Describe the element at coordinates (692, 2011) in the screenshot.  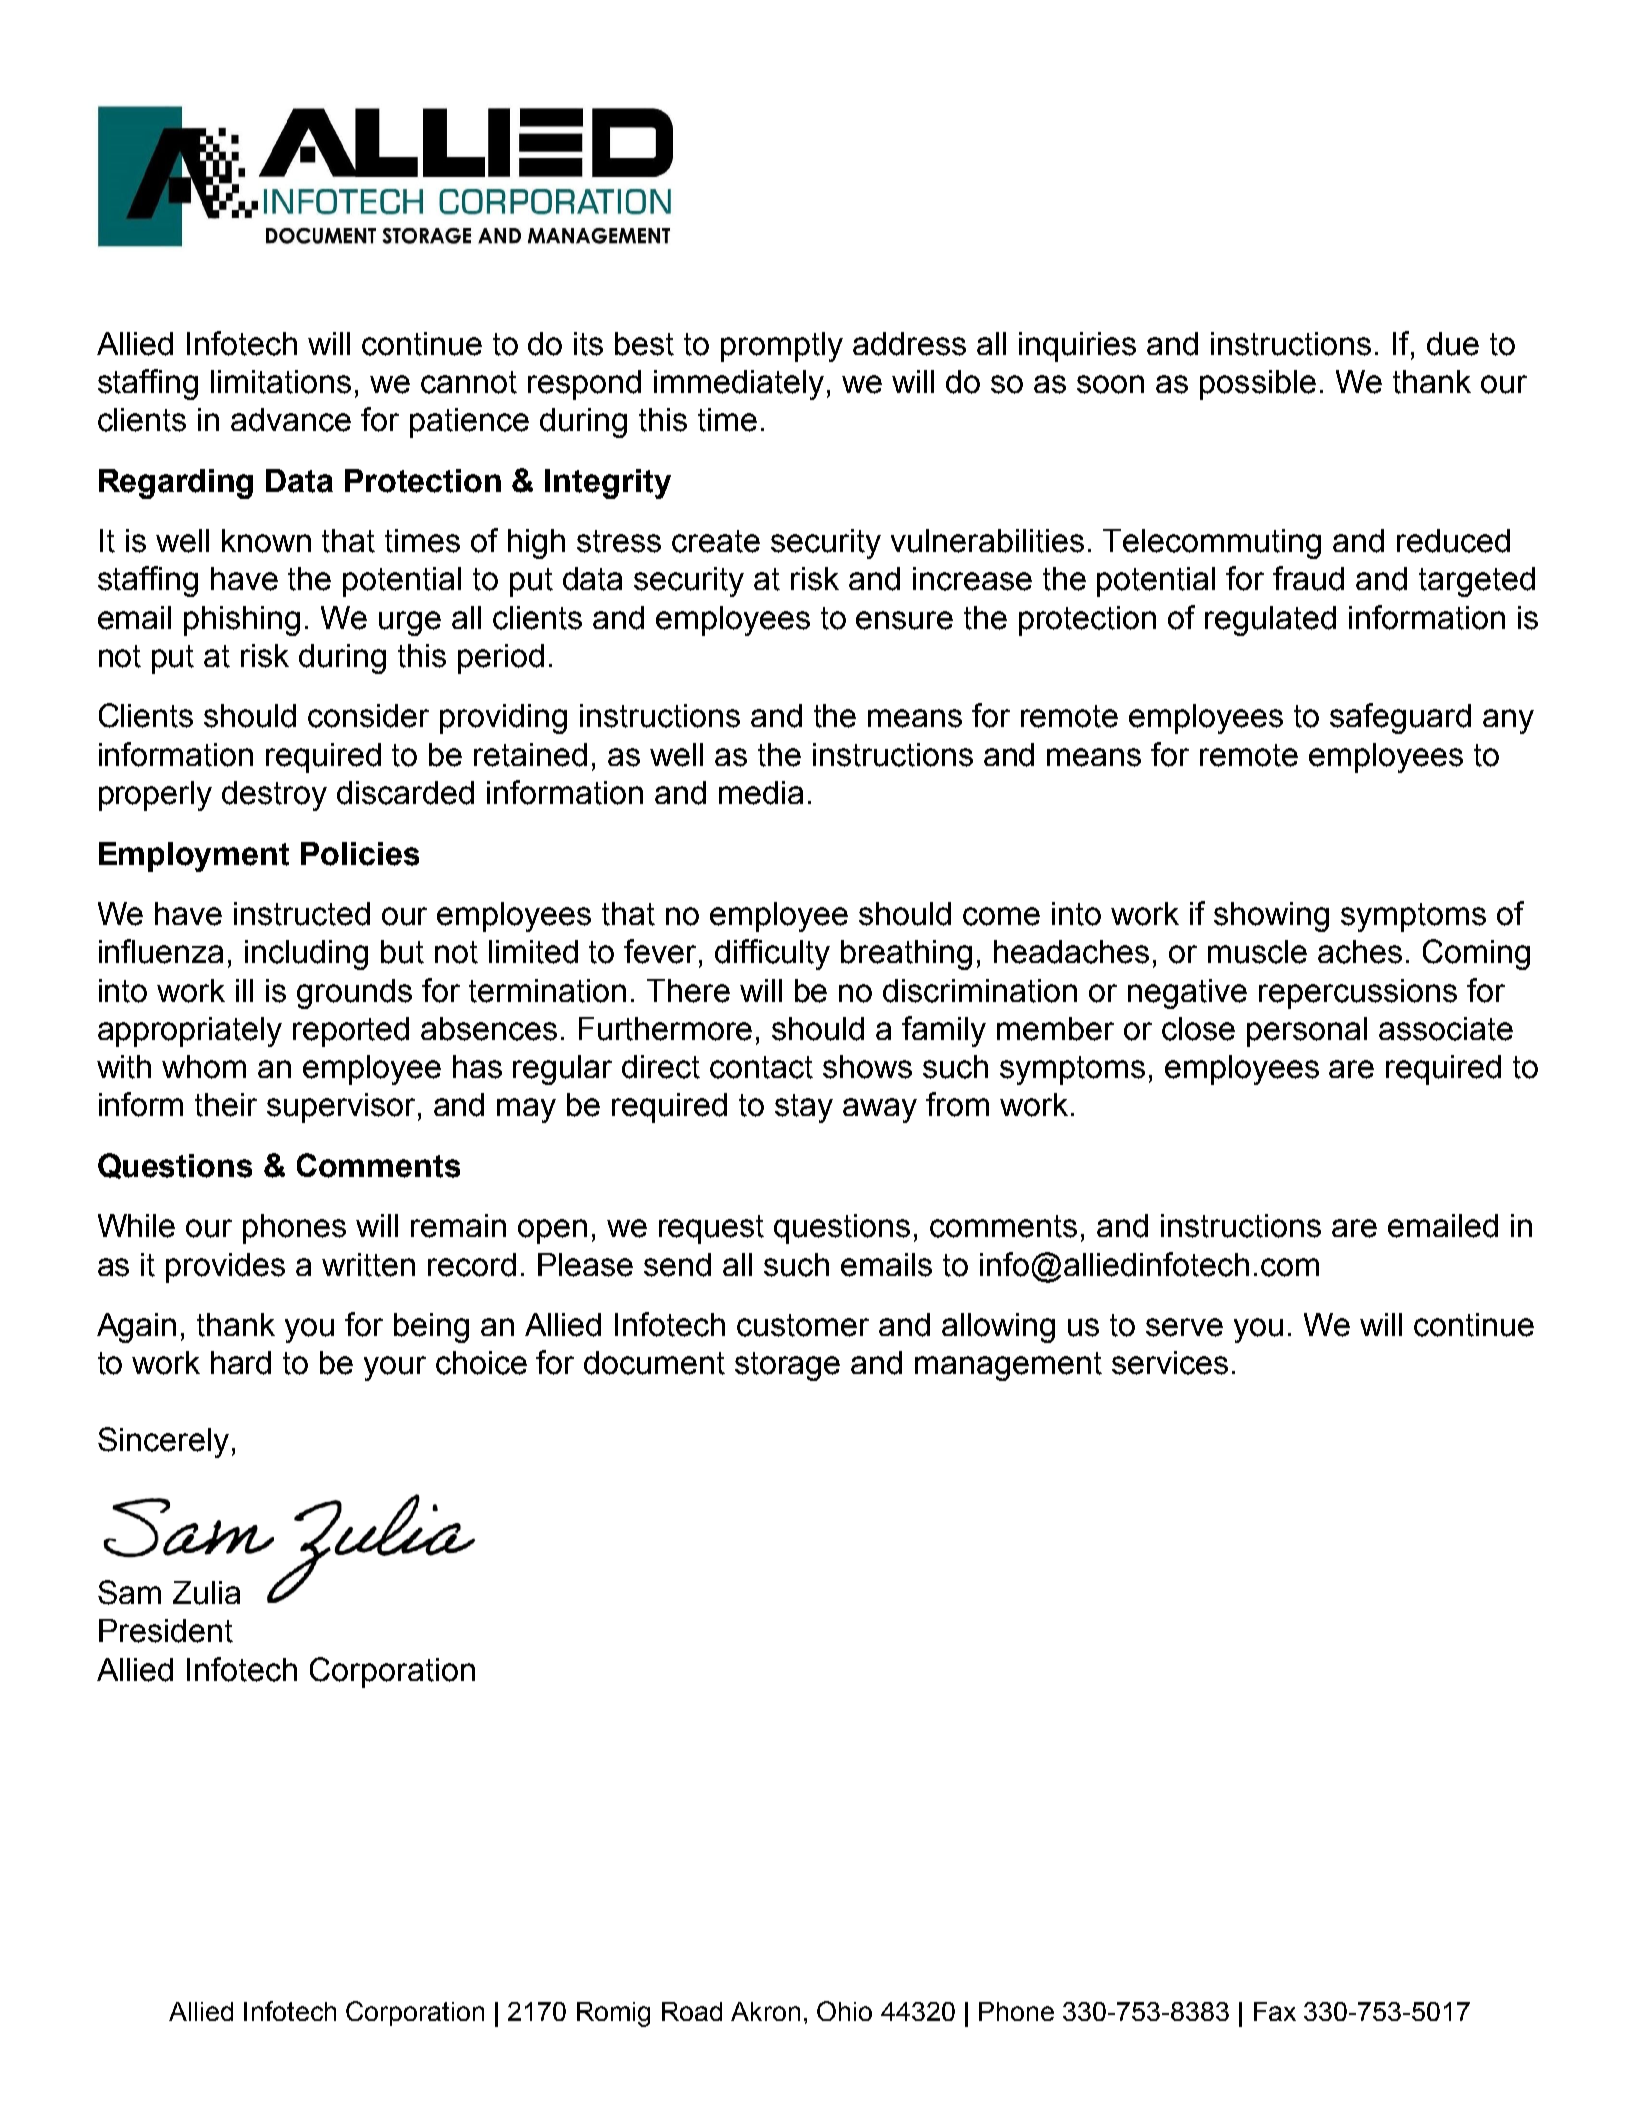
I see `Road` at that location.
